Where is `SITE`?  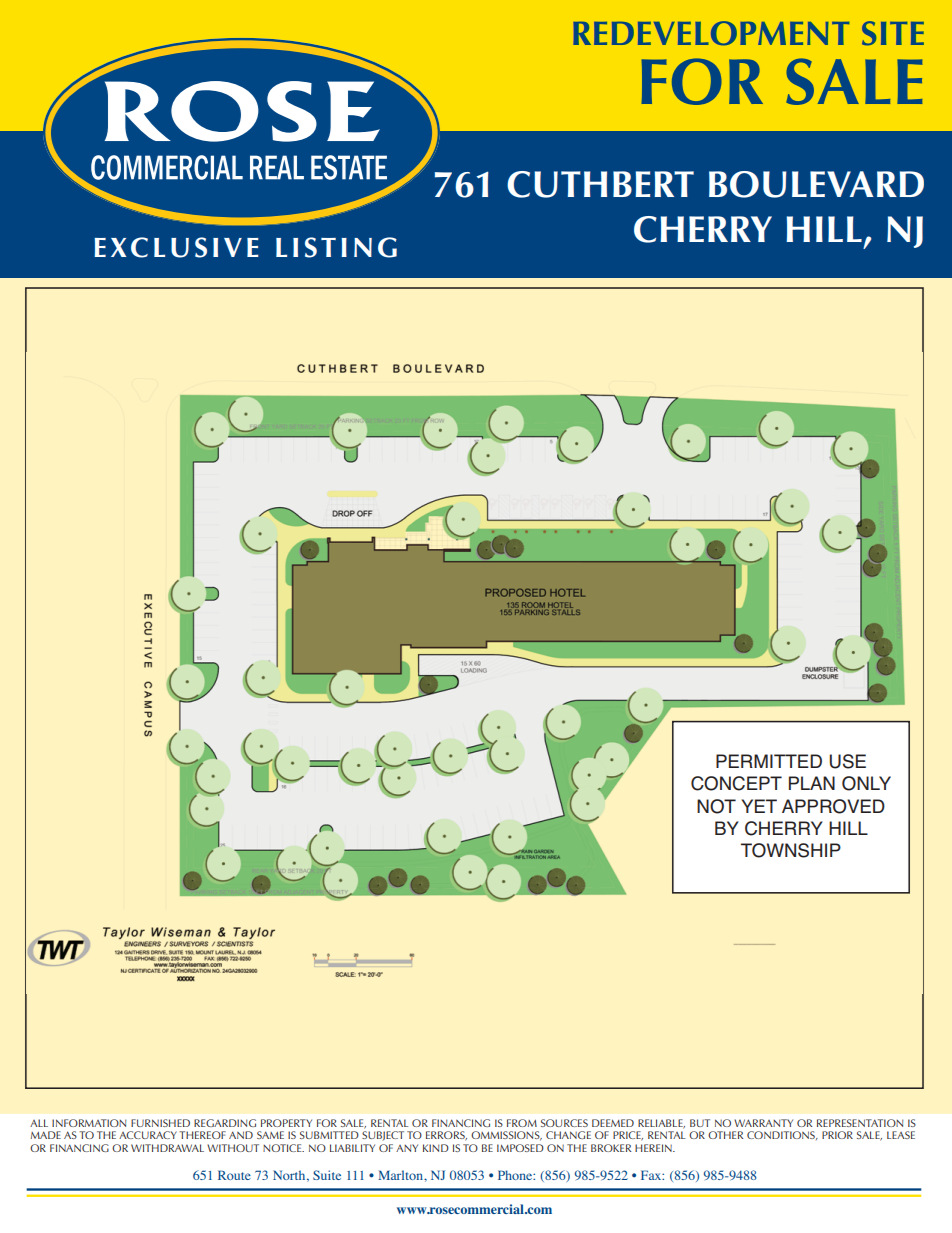 SITE is located at coordinates (893, 33).
